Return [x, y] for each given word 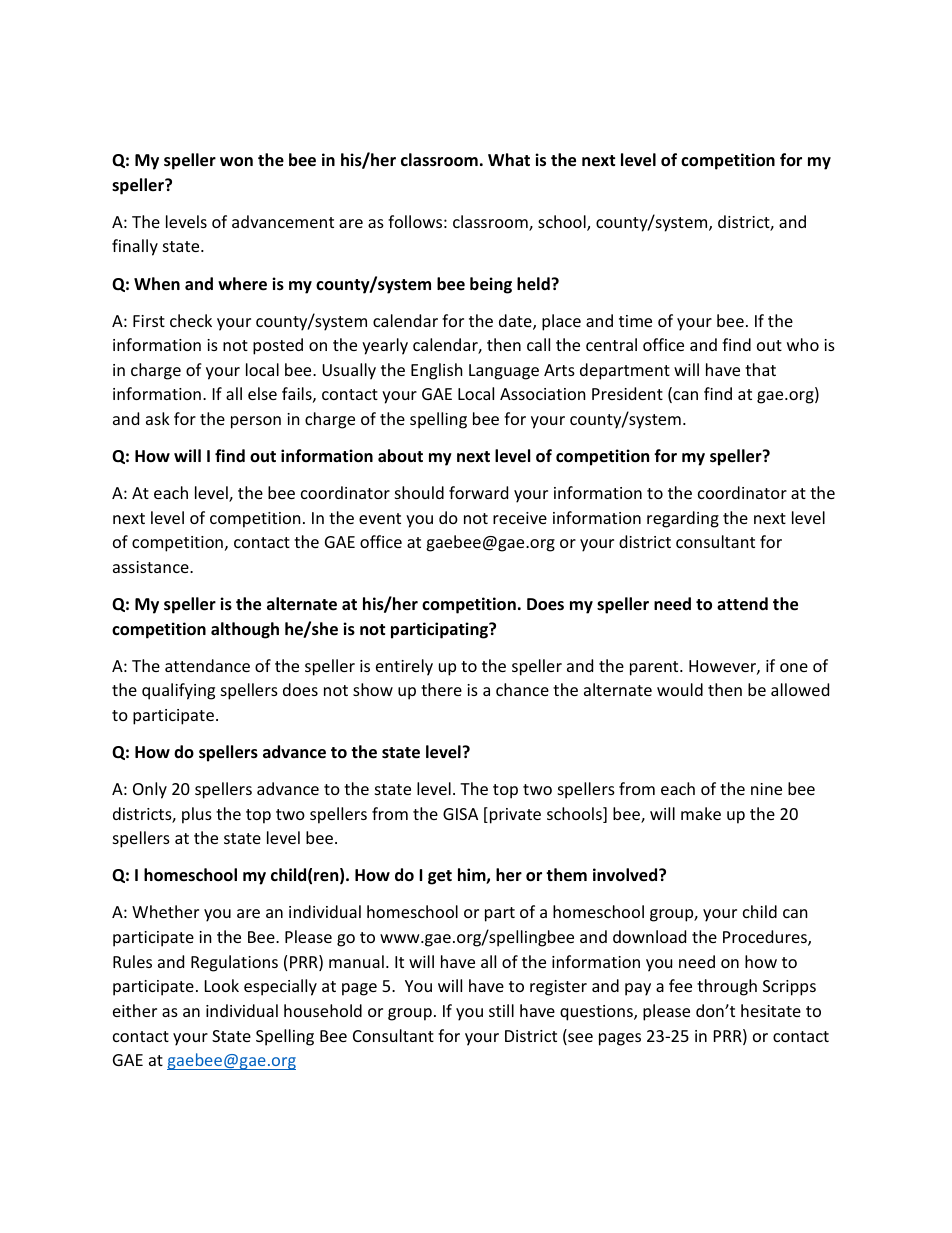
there [441, 689]
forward [478, 492]
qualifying [178, 691]
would [680, 689]
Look [222, 985]
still [501, 1010]
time [635, 321]
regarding [683, 519]
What [509, 159]
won [236, 162]
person [256, 422]
